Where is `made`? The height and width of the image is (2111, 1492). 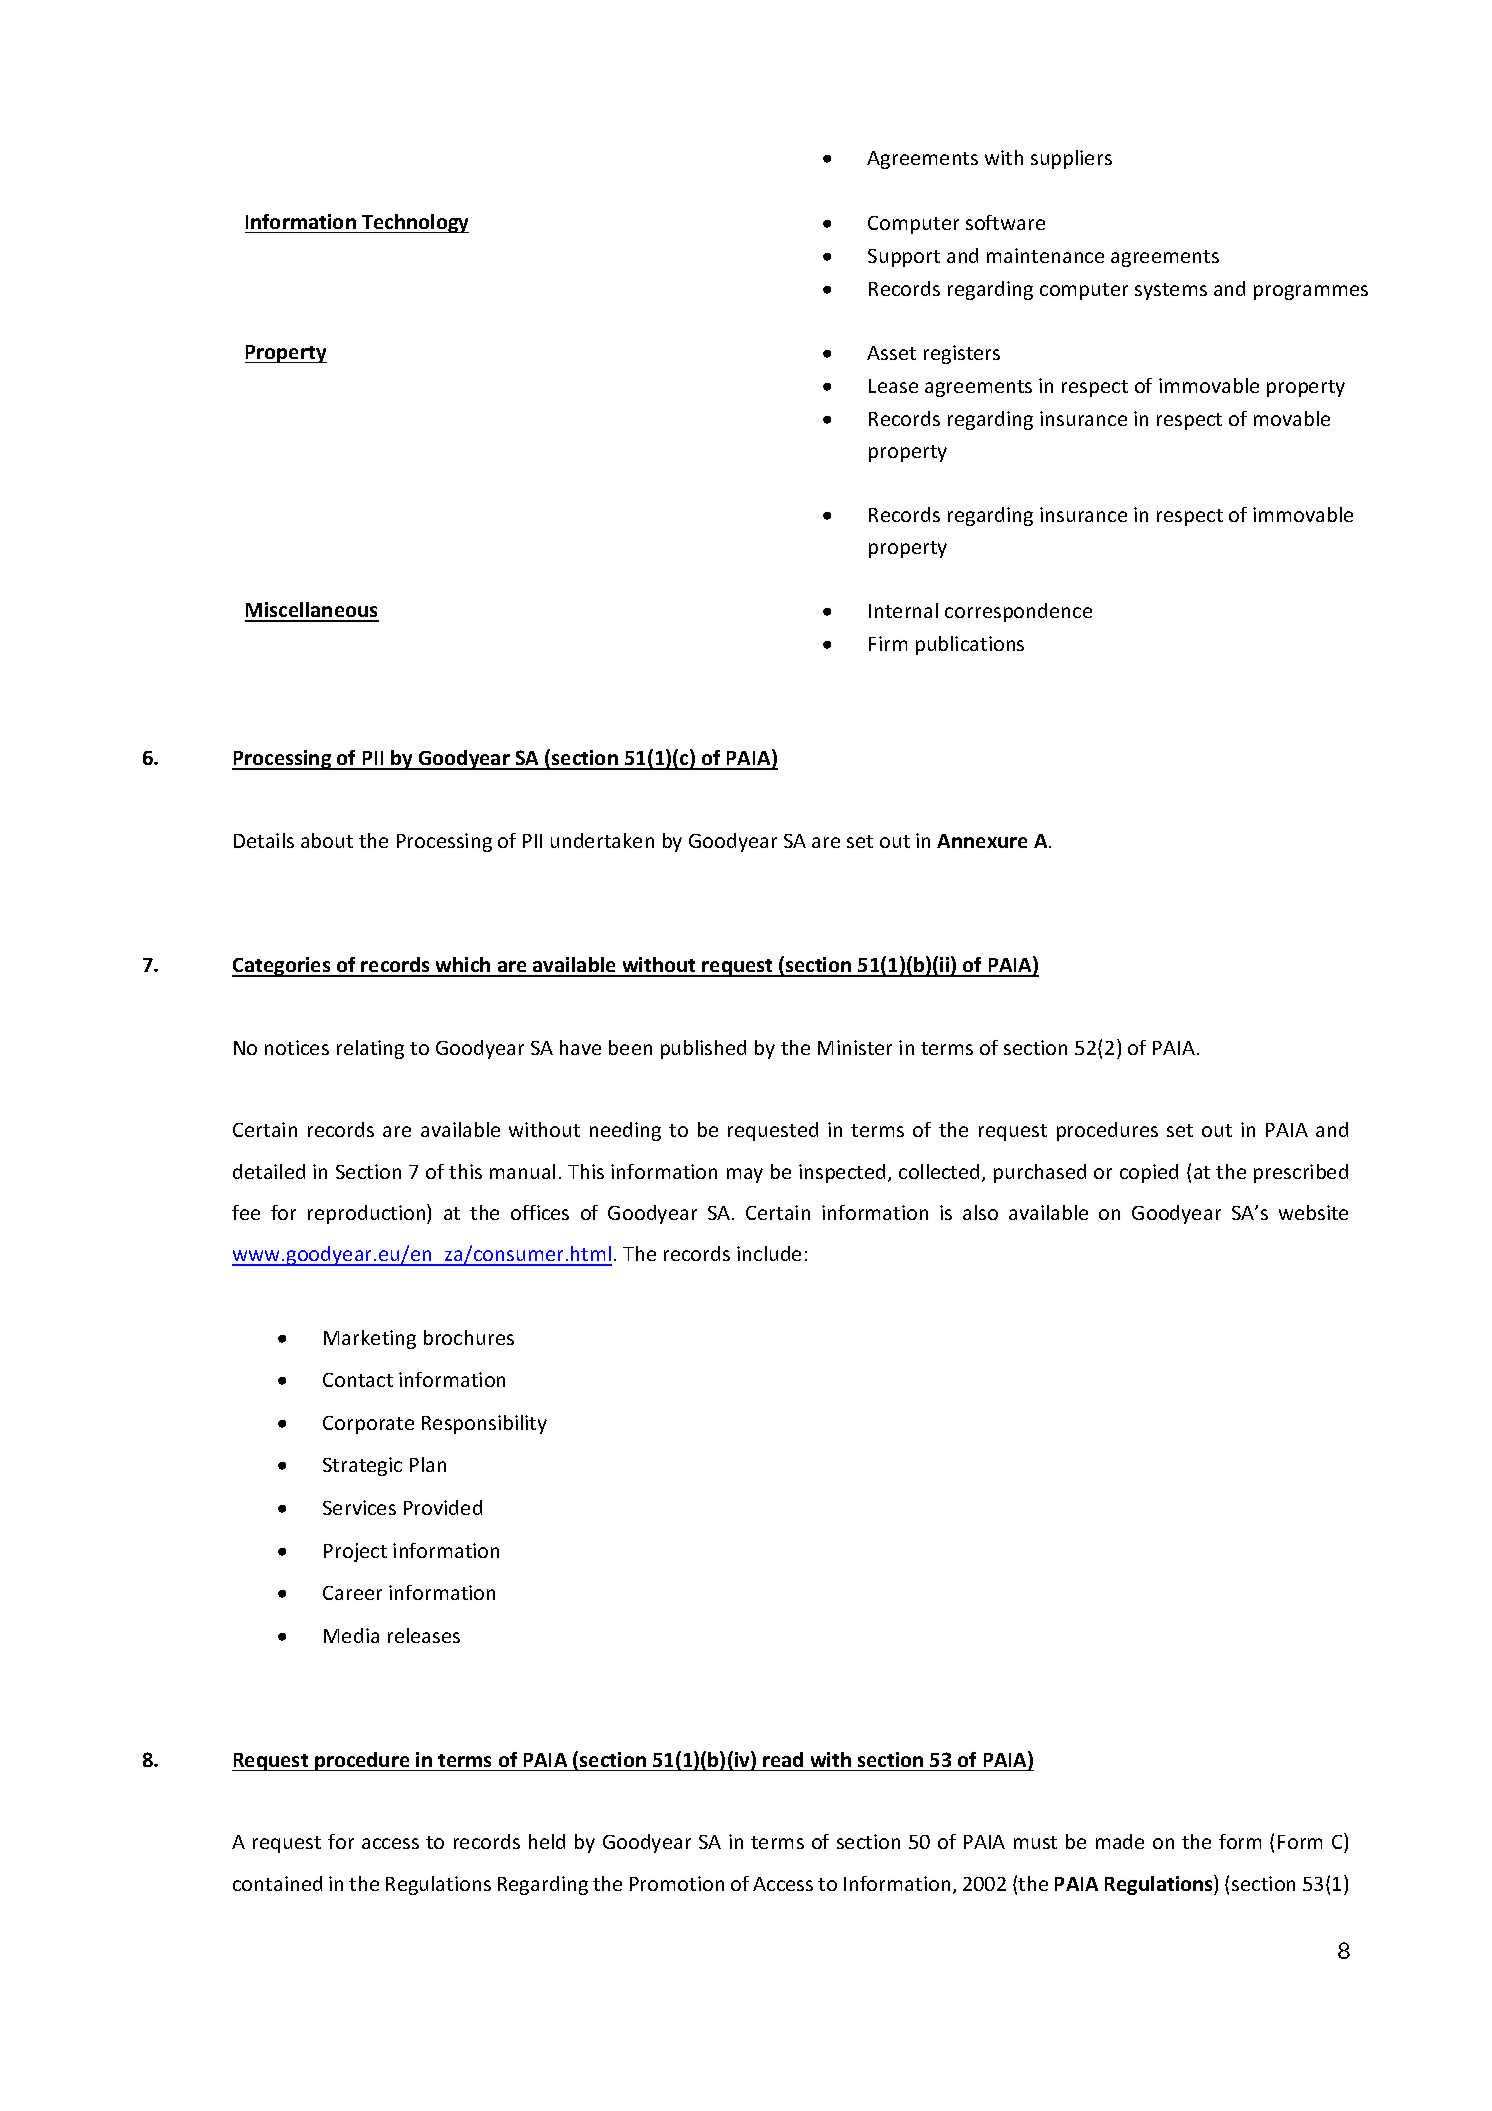
made is located at coordinates (1120, 1841).
